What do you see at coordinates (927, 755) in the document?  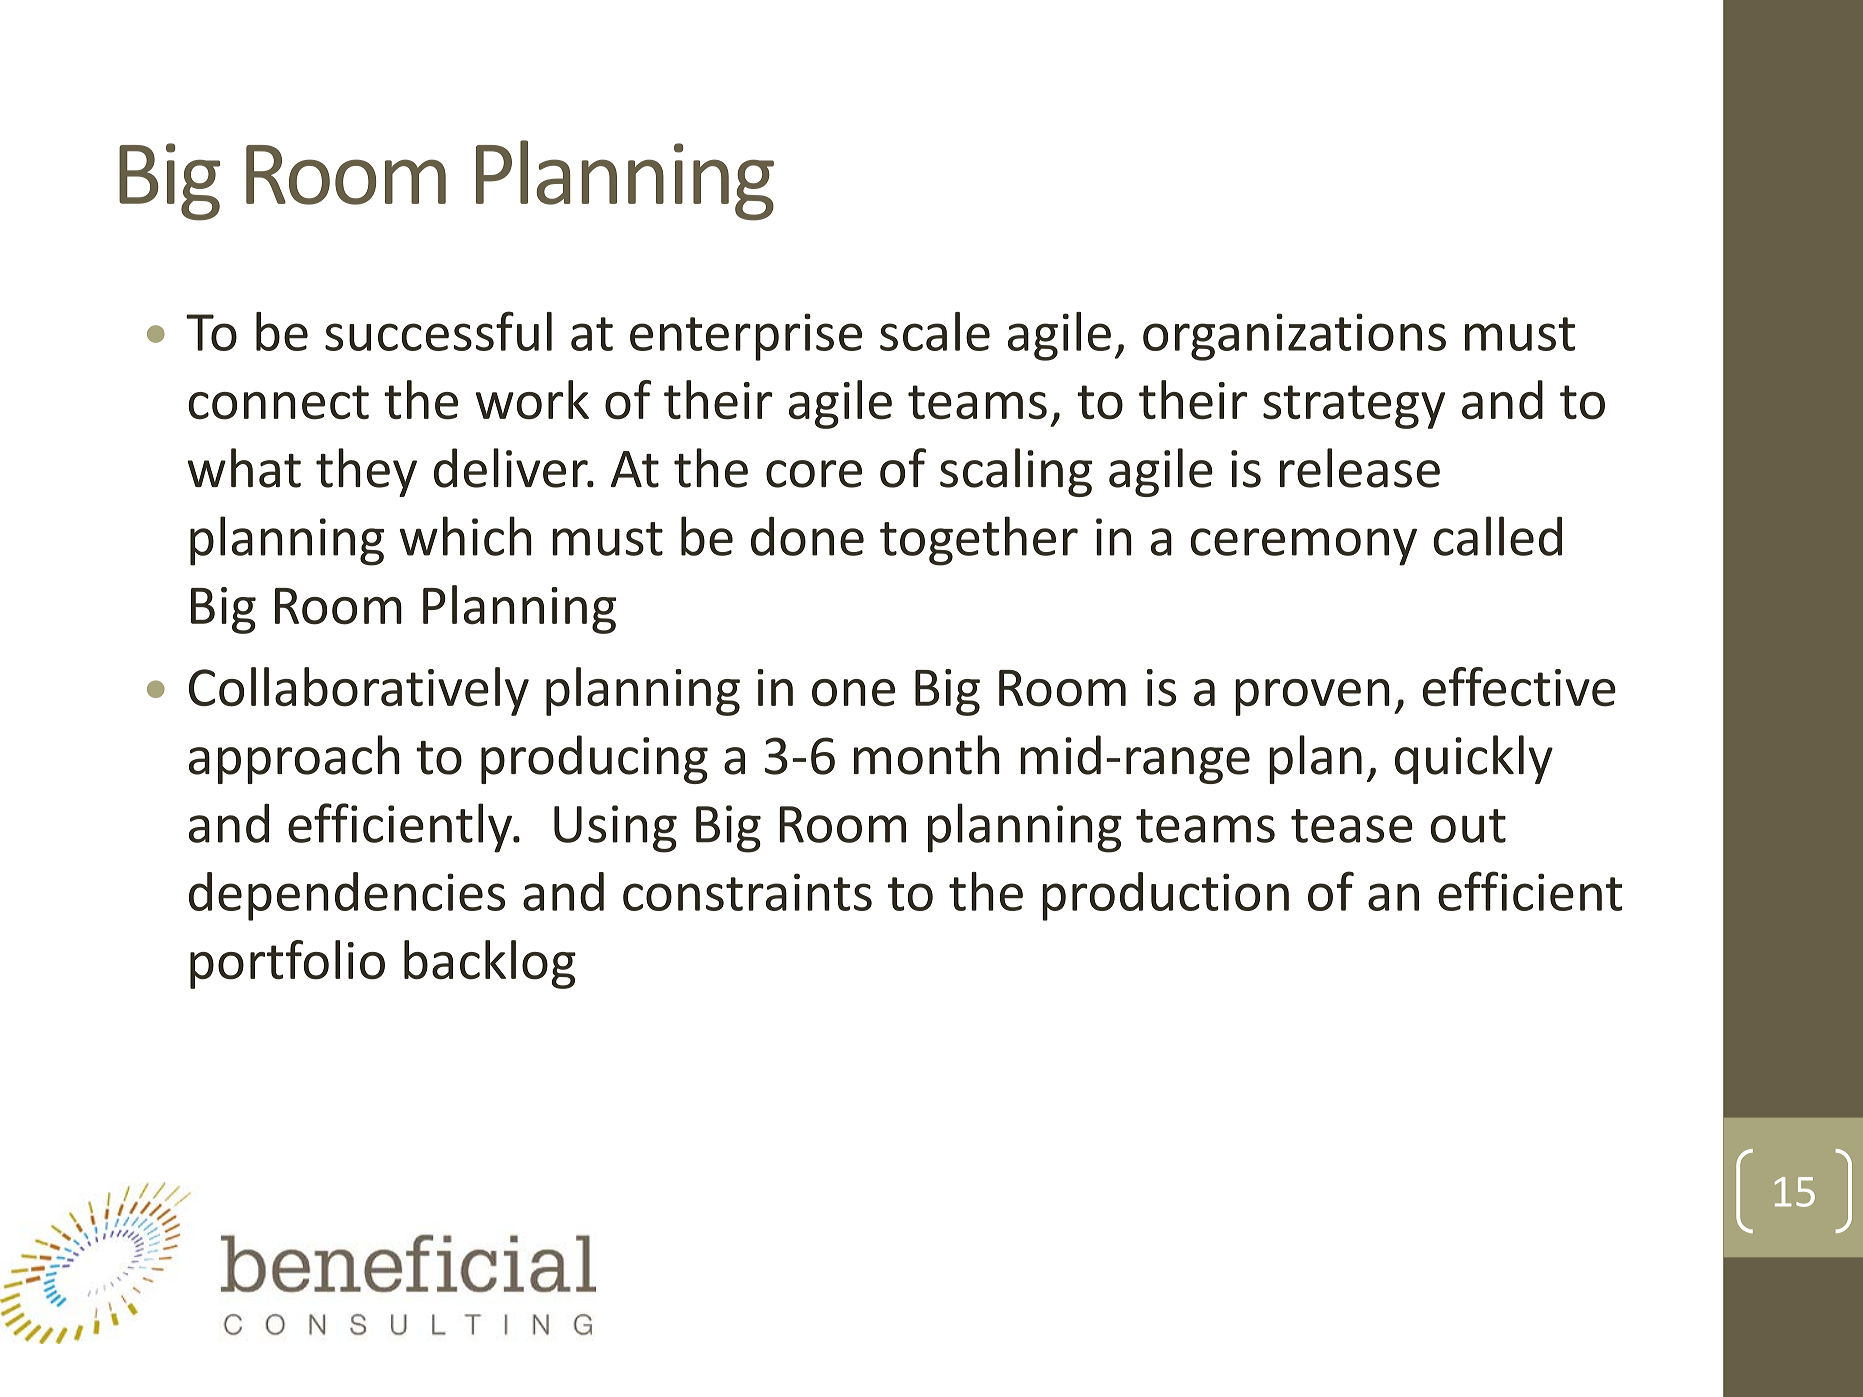 I see `month` at bounding box center [927, 755].
